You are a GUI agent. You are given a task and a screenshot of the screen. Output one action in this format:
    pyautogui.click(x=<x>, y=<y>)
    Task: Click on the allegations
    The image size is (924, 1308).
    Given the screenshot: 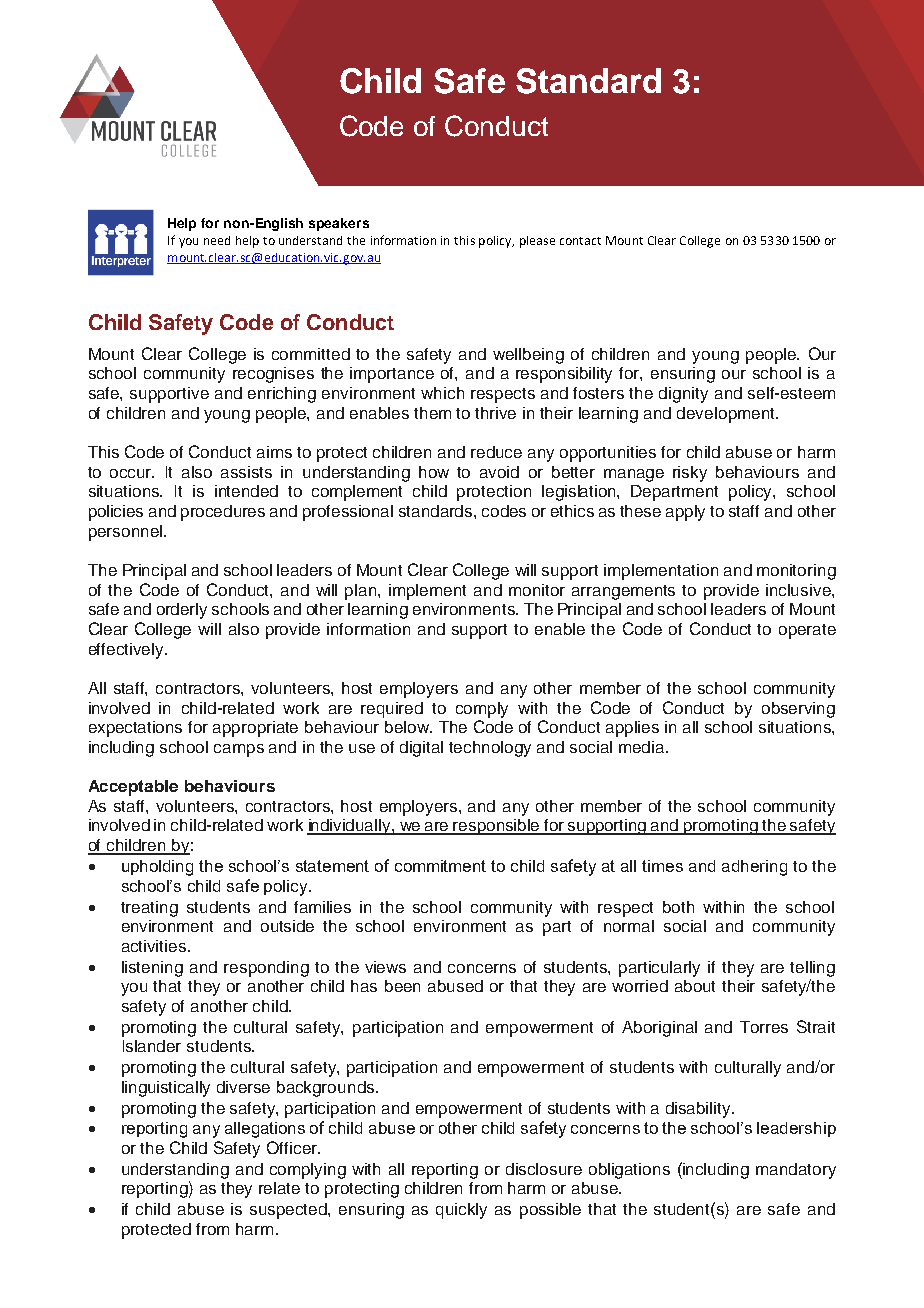 What is the action you would take?
    pyautogui.click(x=265, y=1130)
